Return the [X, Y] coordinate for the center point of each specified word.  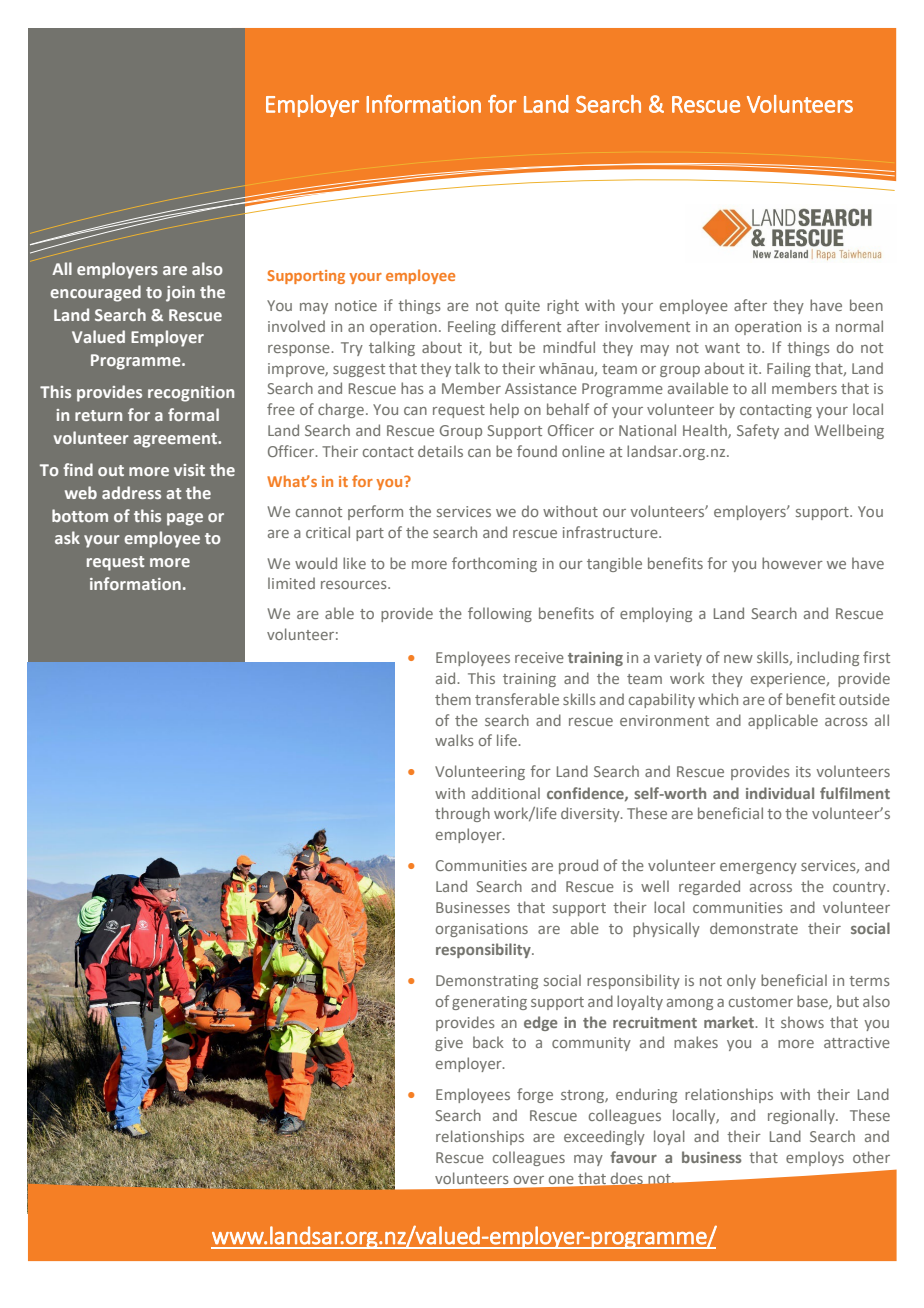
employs [815, 1158]
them [453, 699]
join [180, 294]
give [449, 1044]
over [529, 1180]
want [722, 348]
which [718, 699]
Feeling [472, 327]
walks [454, 740]
